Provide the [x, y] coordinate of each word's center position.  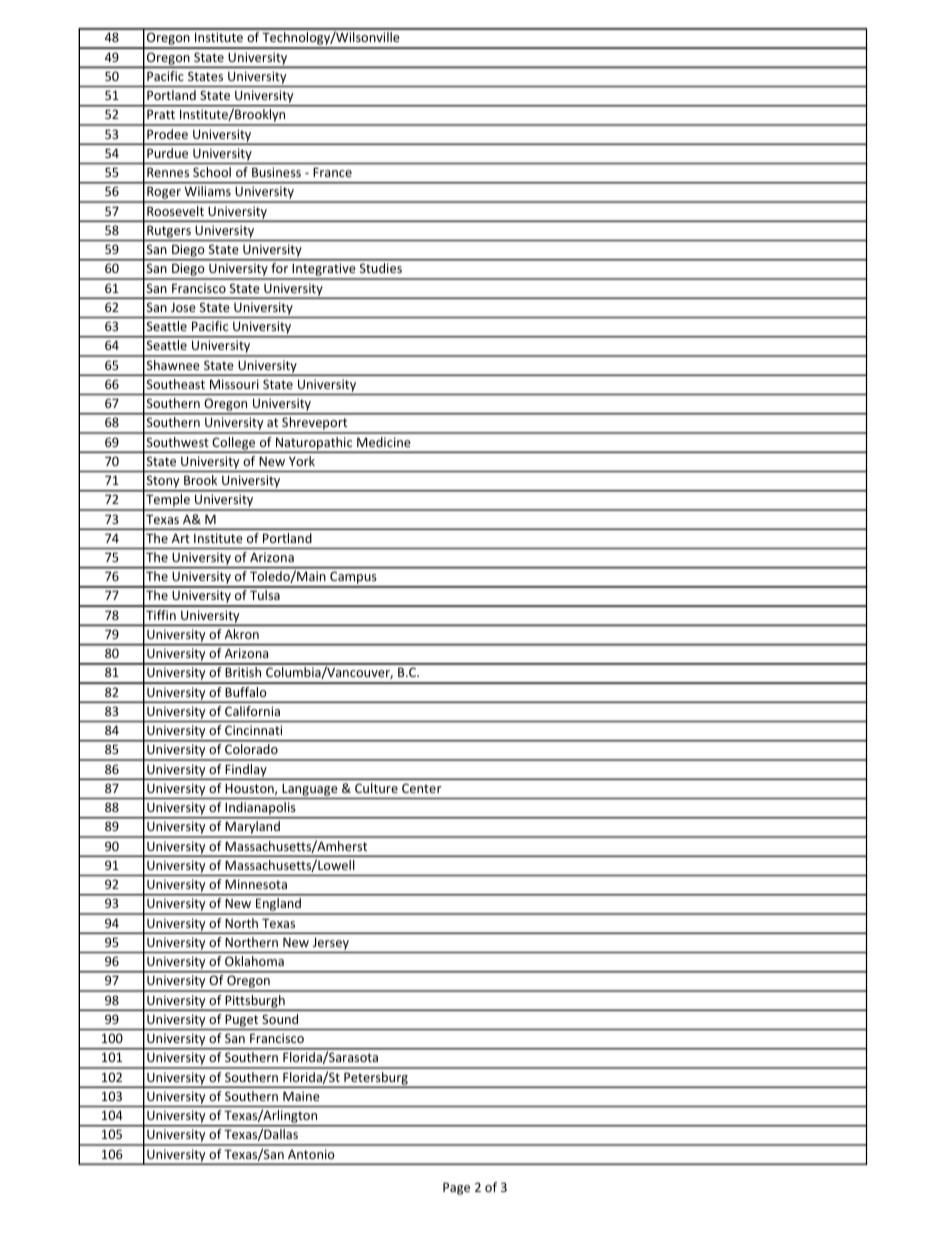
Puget [241, 1021]
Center [421, 788]
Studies [381, 268]
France [332, 172]
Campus [353, 579]
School [212, 172]
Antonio [311, 1154]
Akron [242, 634]
